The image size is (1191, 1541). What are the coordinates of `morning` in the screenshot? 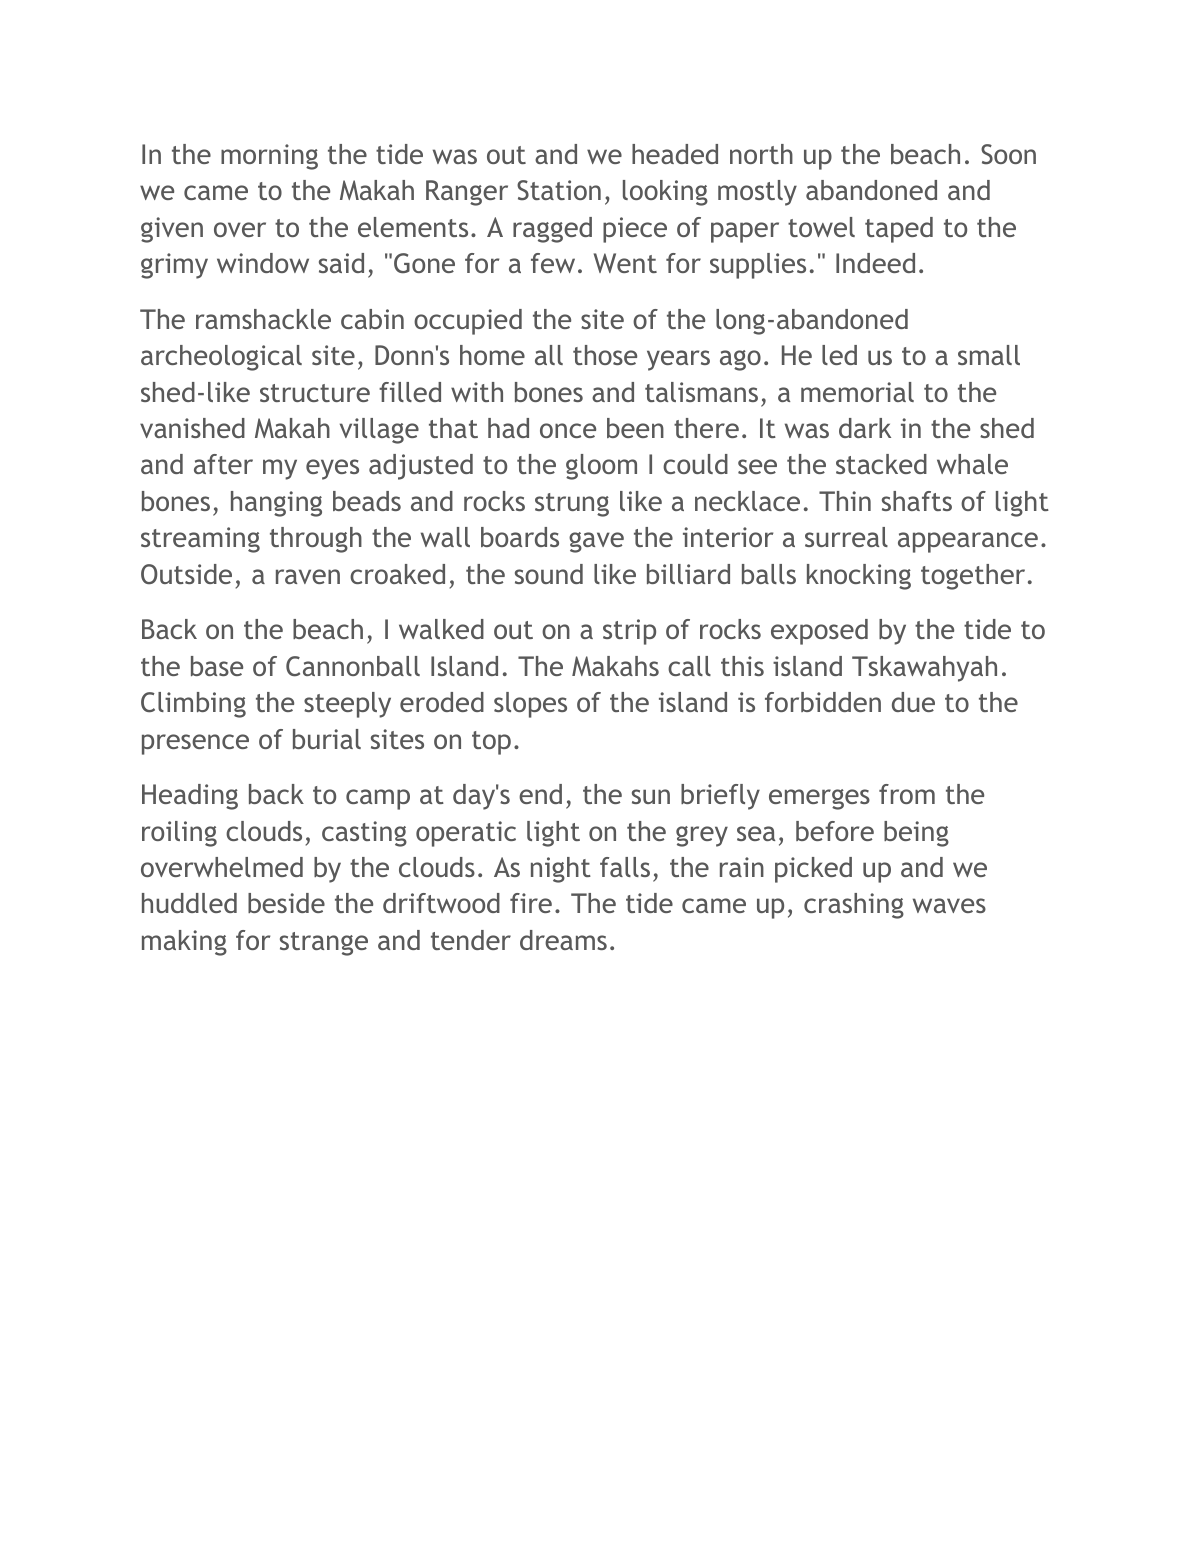 It's located at (269, 157).
